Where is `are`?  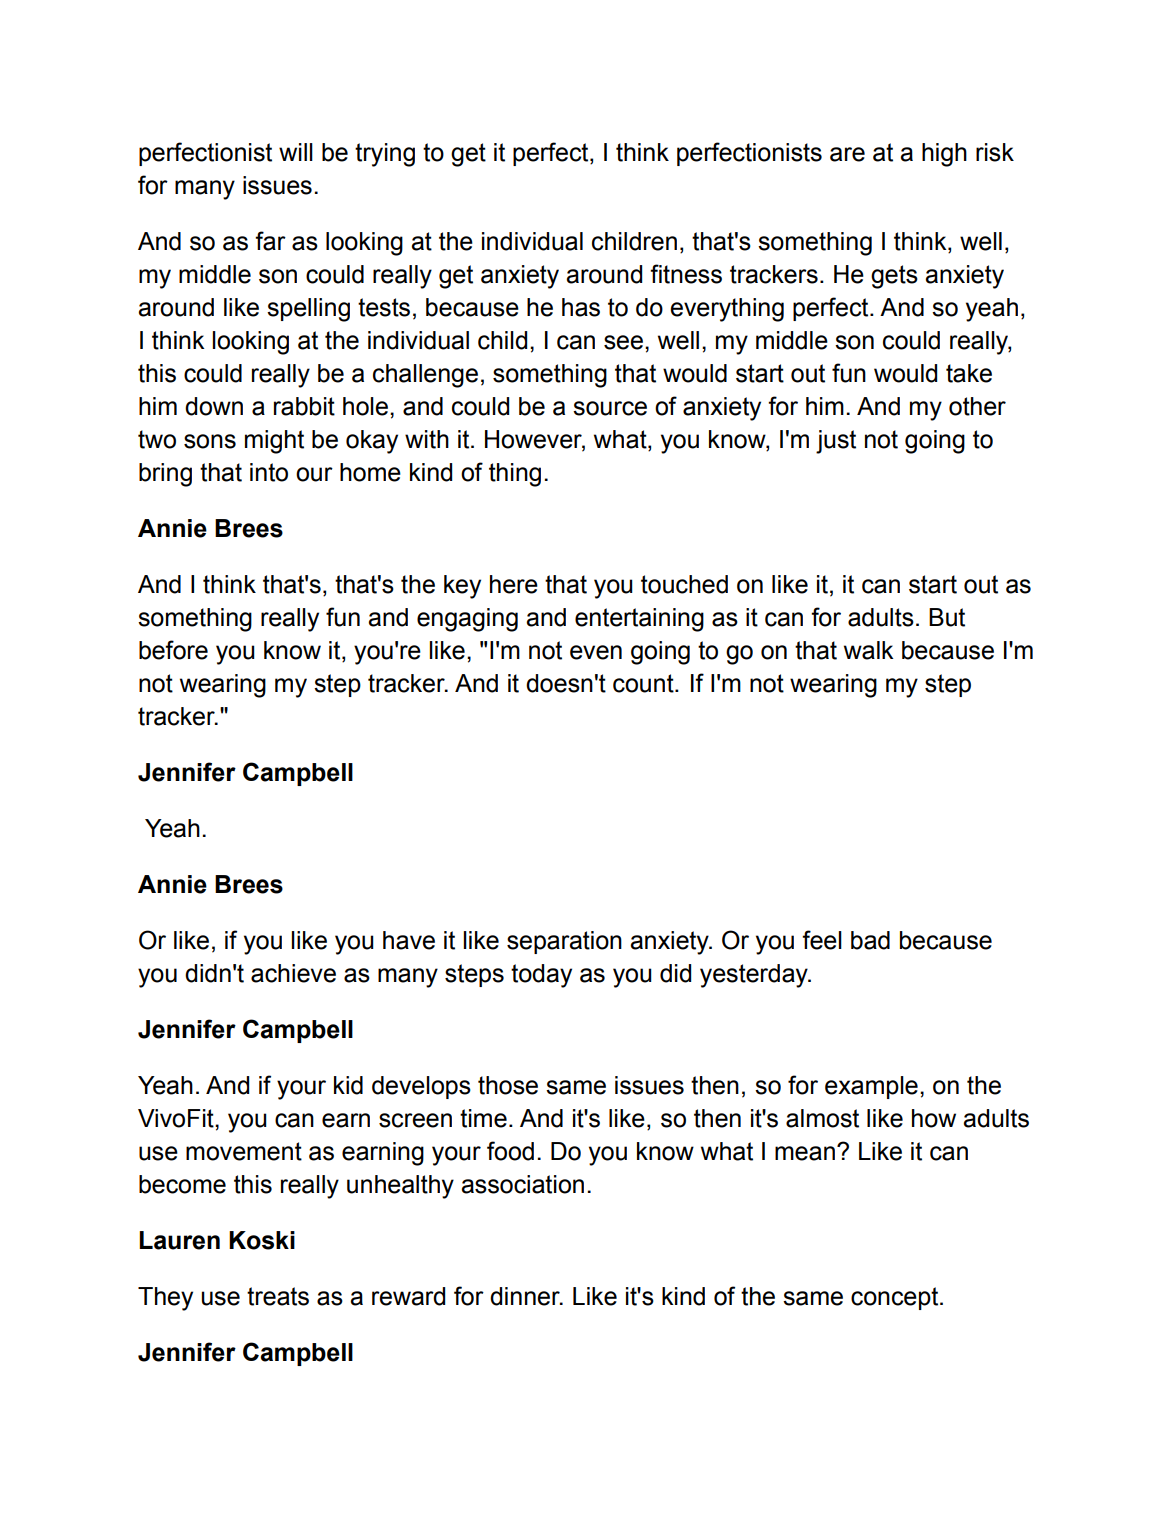 are is located at coordinates (847, 154).
